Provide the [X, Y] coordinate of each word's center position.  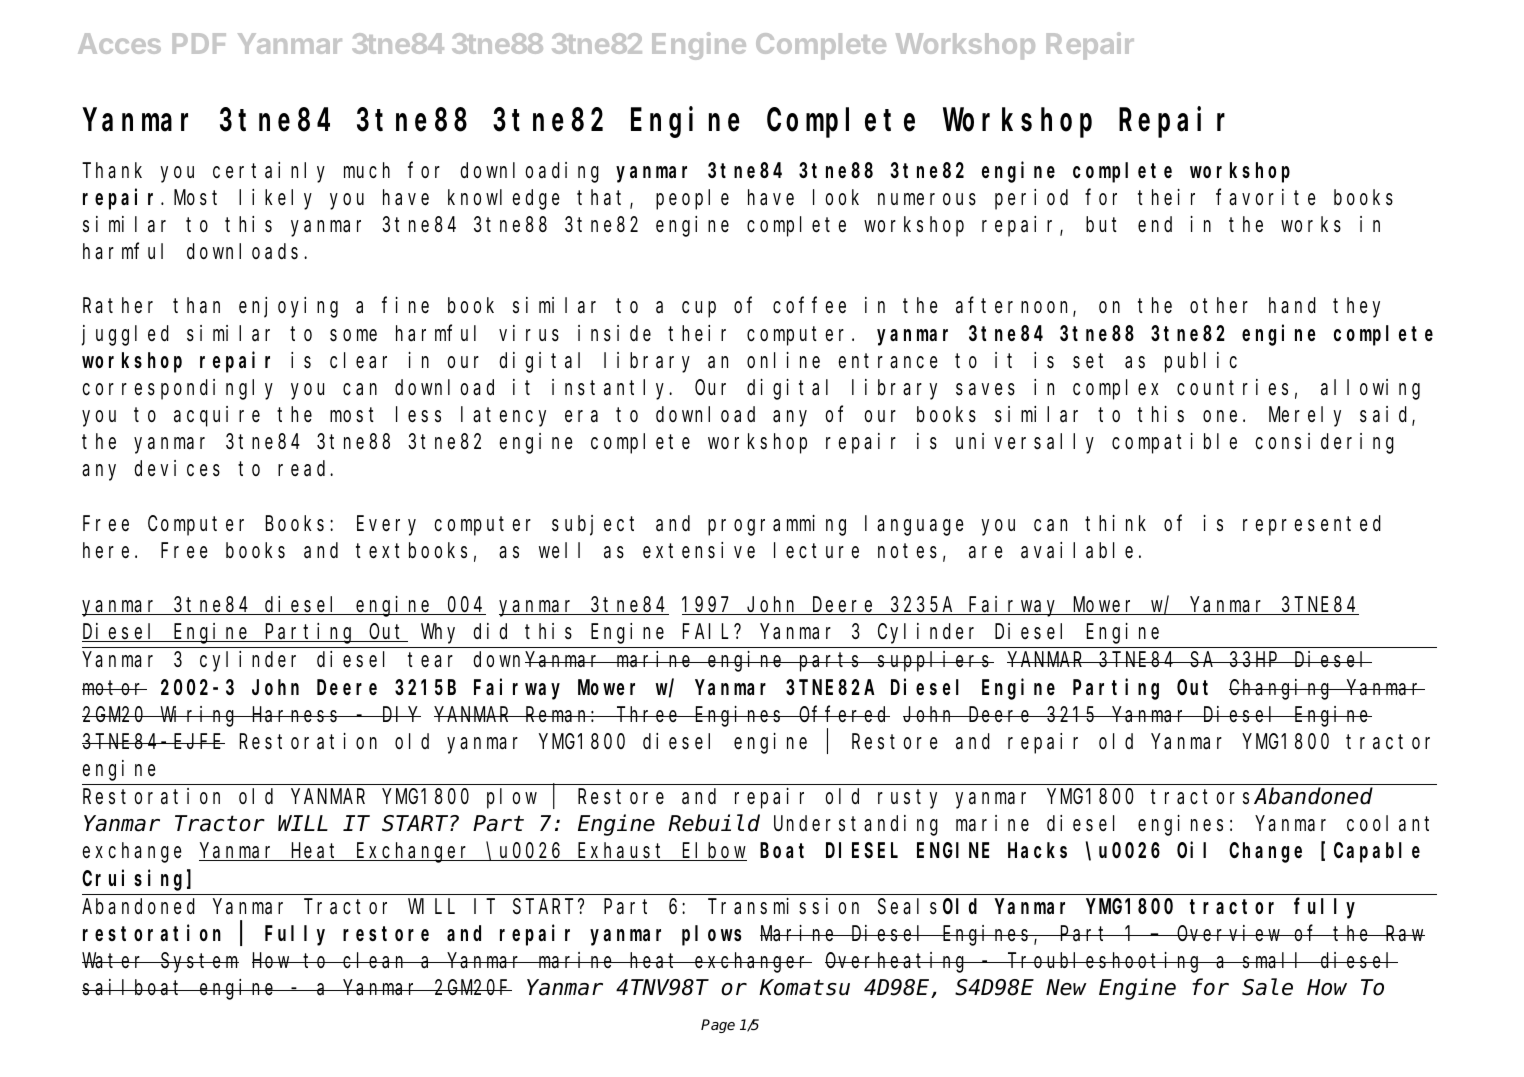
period [1031, 199]
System [199, 963]
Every [386, 526]
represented [1312, 525]
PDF [199, 43]
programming [777, 525]
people [692, 199]
